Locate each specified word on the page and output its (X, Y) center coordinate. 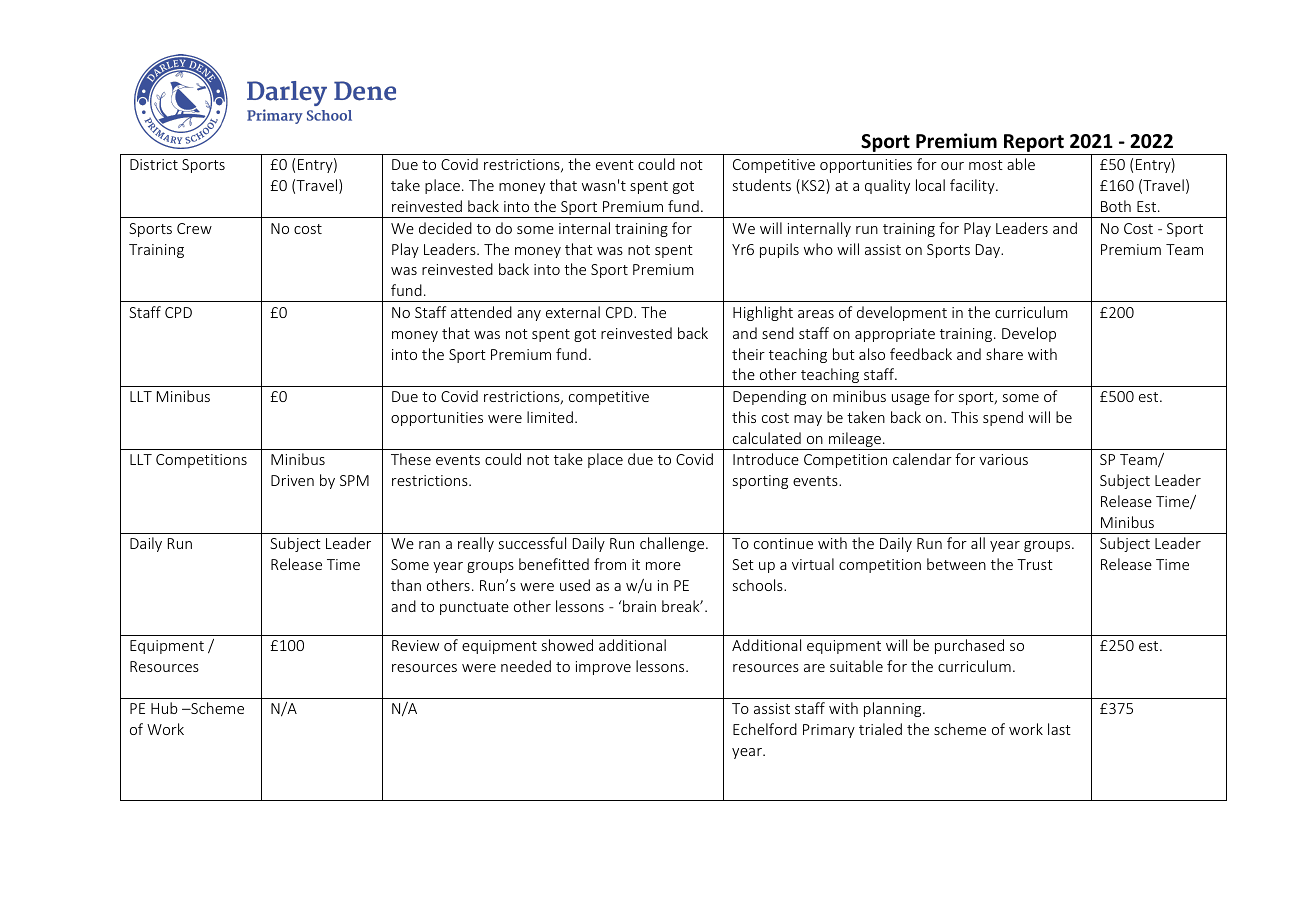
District (154, 164)
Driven (292, 480)
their (748, 354)
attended (481, 312)
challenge (673, 544)
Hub (164, 708)
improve (603, 668)
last (1059, 729)
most (986, 165)
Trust (1035, 564)
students (762, 185)
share (1004, 354)
